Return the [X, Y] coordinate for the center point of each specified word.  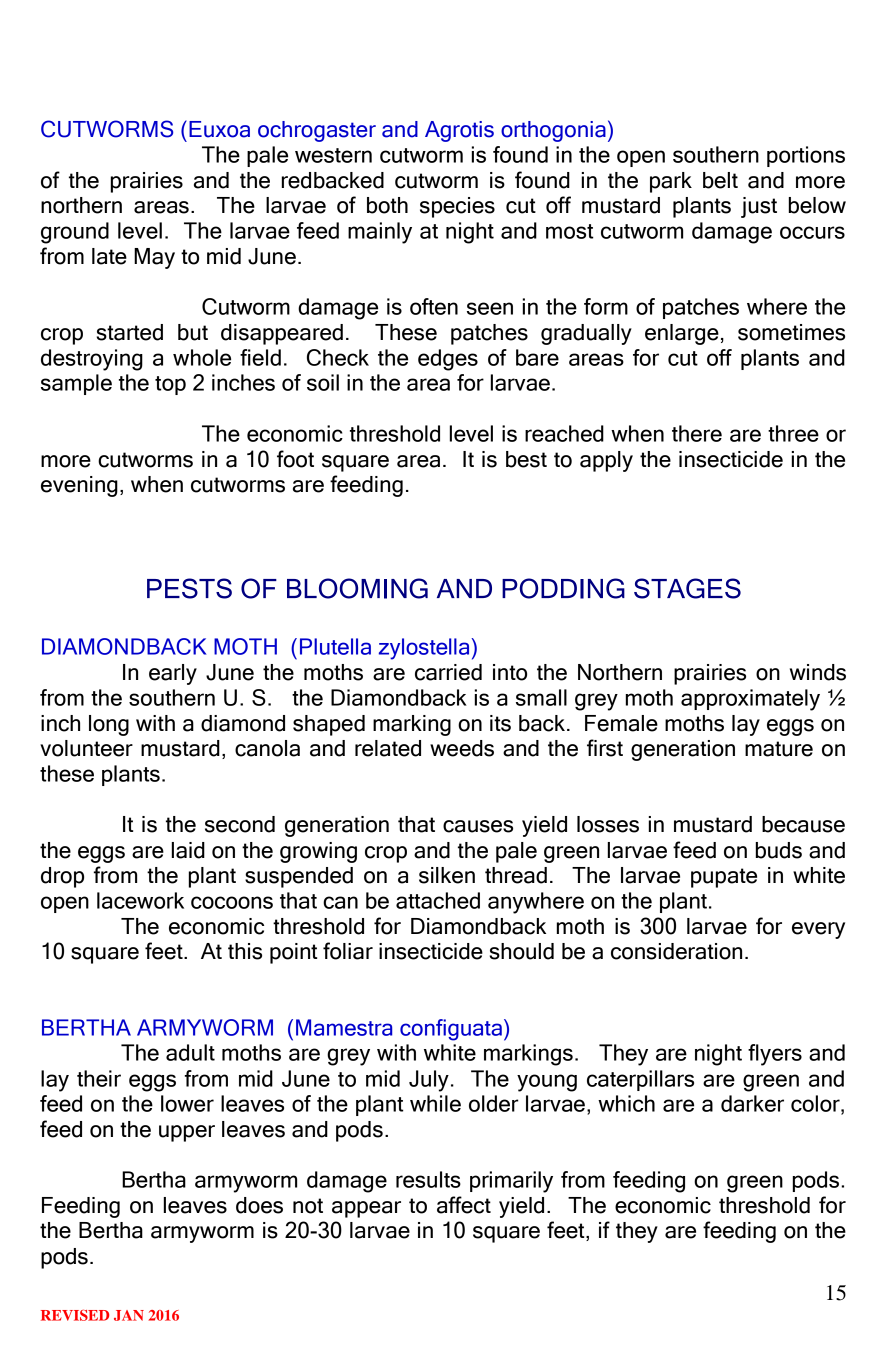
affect [464, 1205]
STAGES [687, 588]
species [457, 207]
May [154, 258]
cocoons [232, 902]
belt [720, 180]
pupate [724, 878]
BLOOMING [357, 588]
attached [438, 900]
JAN [129, 1315]
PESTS [189, 588]
